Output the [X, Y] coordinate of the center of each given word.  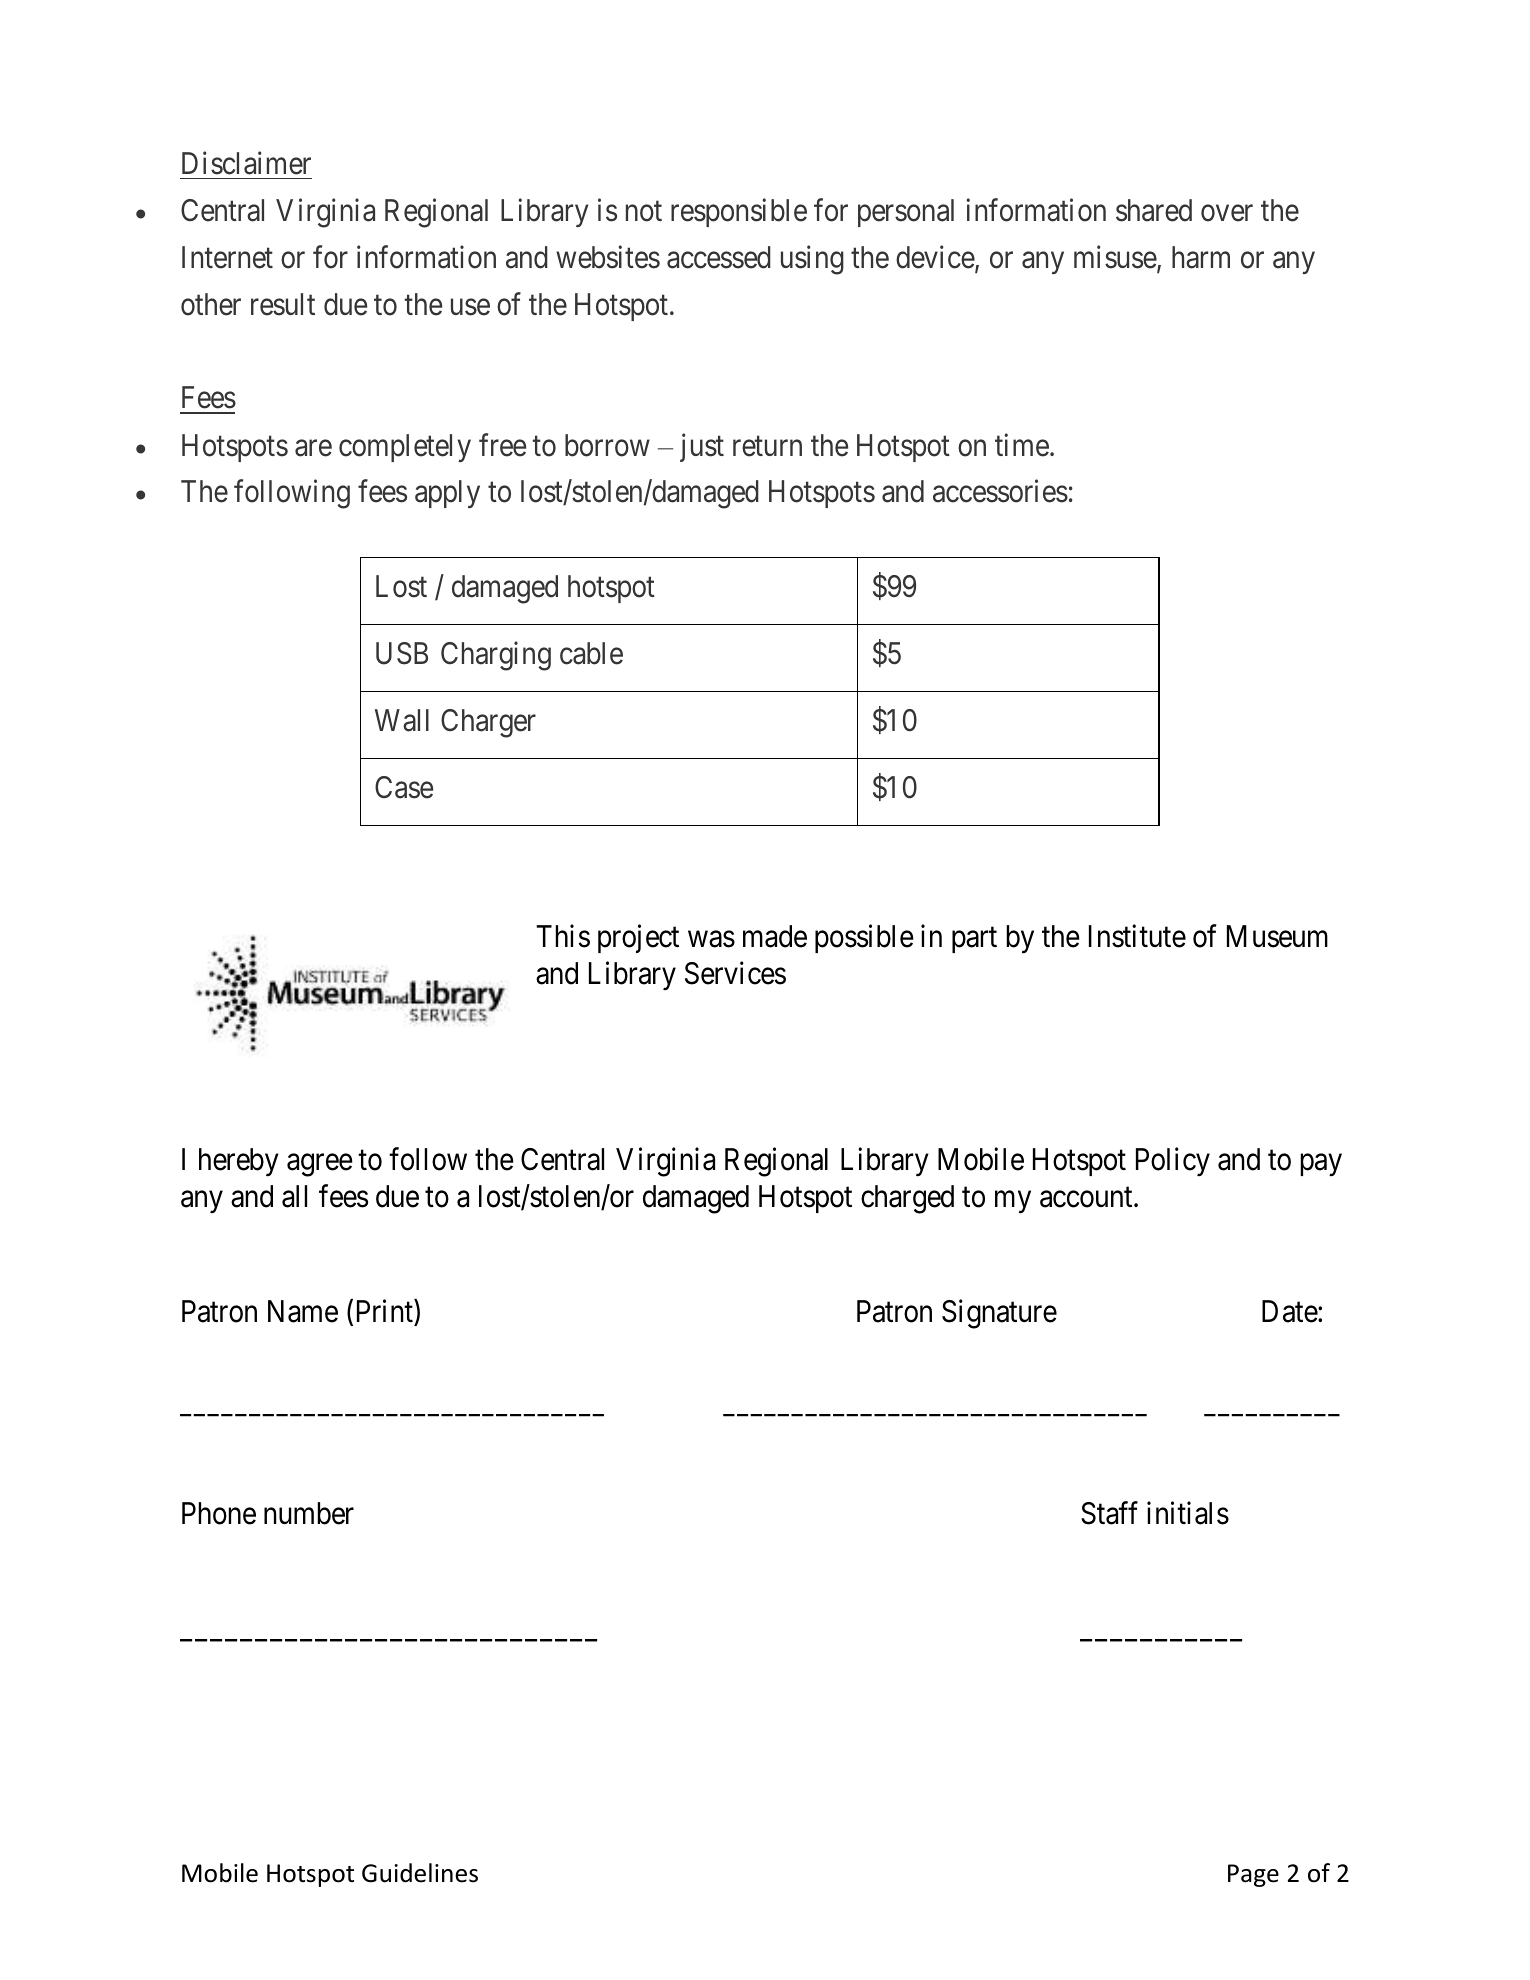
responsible [739, 212]
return [767, 446]
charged [907, 1199]
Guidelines [420, 1873]
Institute [1137, 936]
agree [320, 1165]
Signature [999, 1314]
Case [404, 787]
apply [447, 494]
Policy [1173, 1162]
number [309, 1513]
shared [1154, 210]
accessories [1000, 491]
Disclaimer [246, 163]
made [775, 936]
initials [1188, 1513]
